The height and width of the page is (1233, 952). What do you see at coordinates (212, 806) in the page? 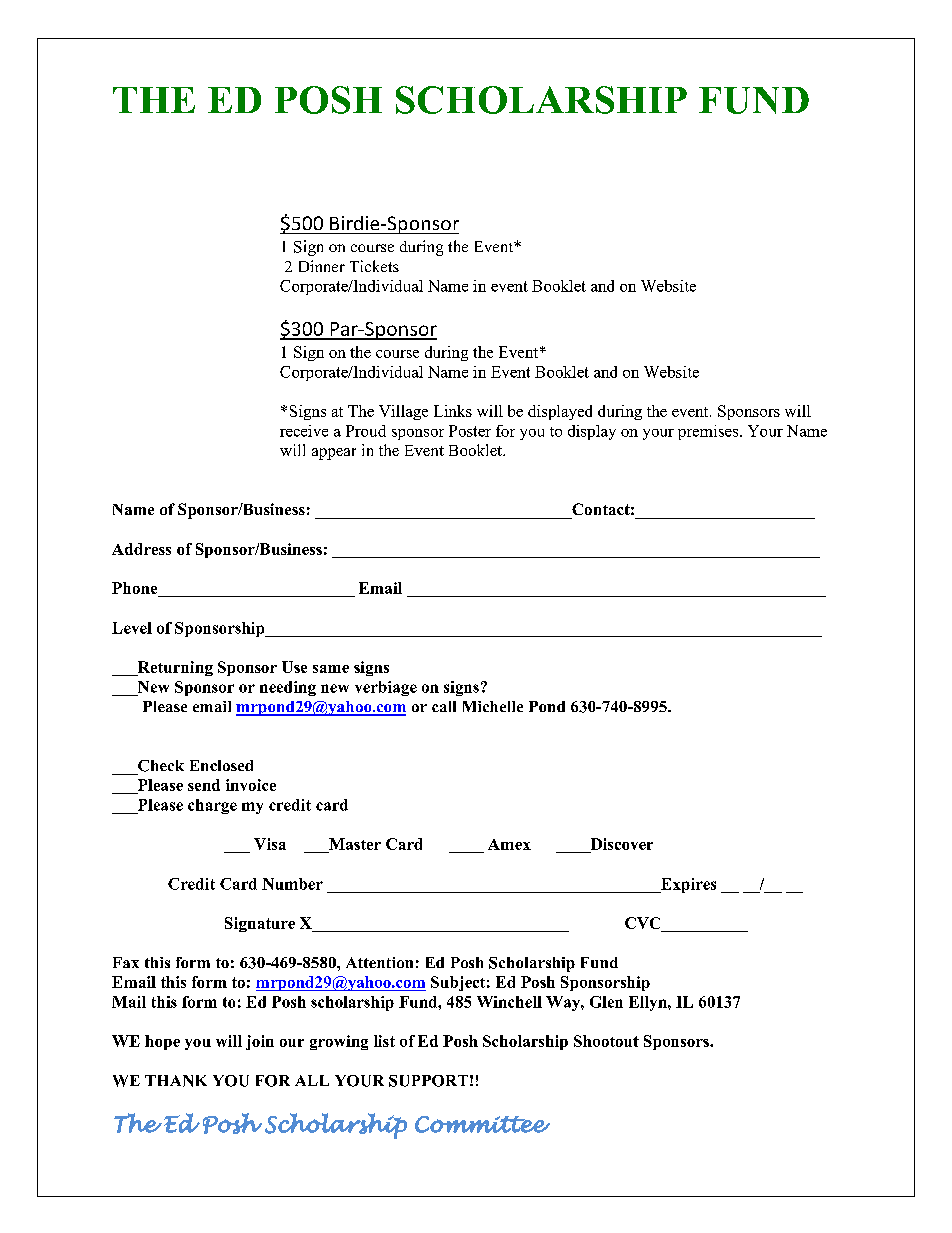
I see `charge` at bounding box center [212, 806].
